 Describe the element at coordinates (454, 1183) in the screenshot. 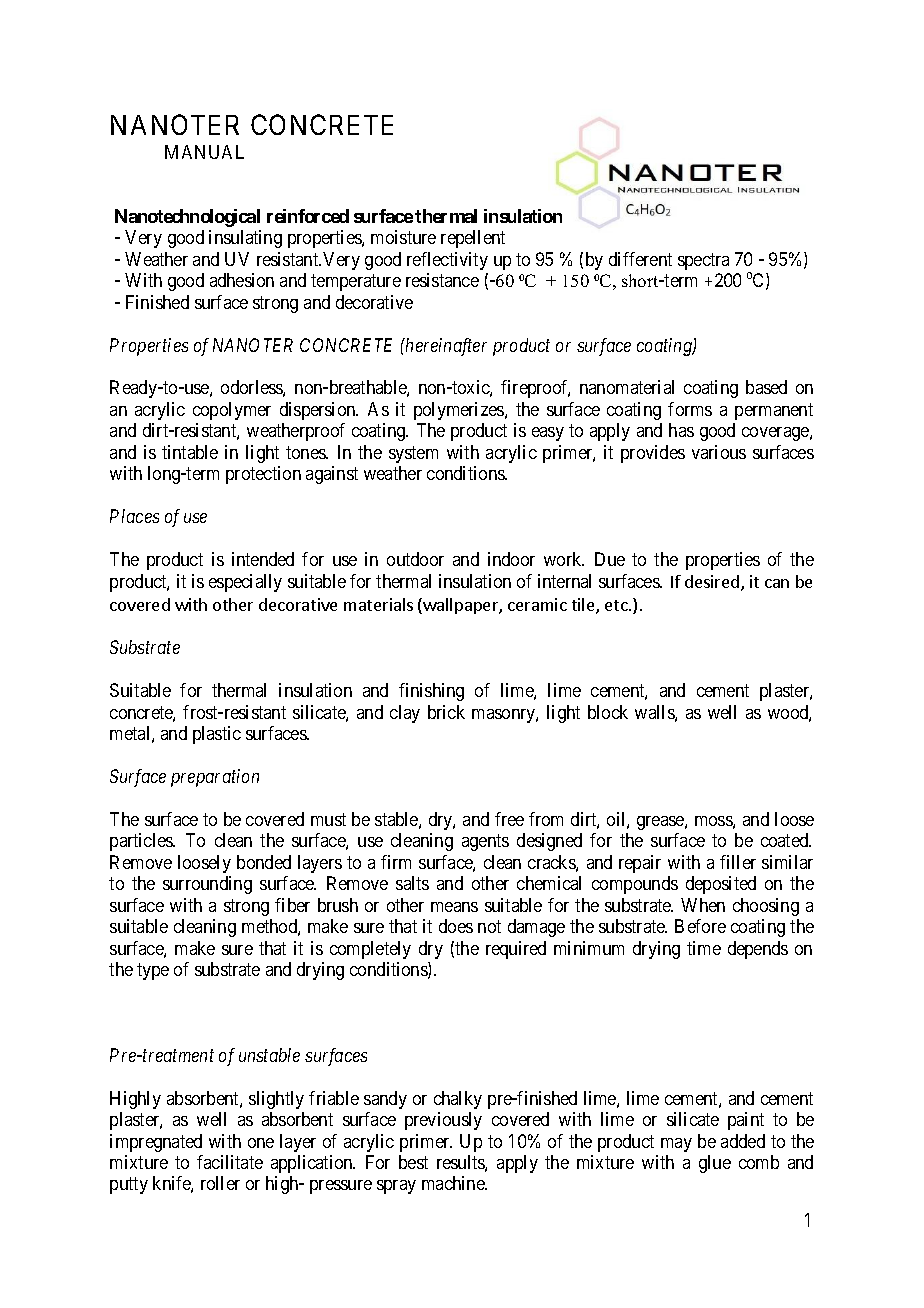

I see `machine` at that location.
